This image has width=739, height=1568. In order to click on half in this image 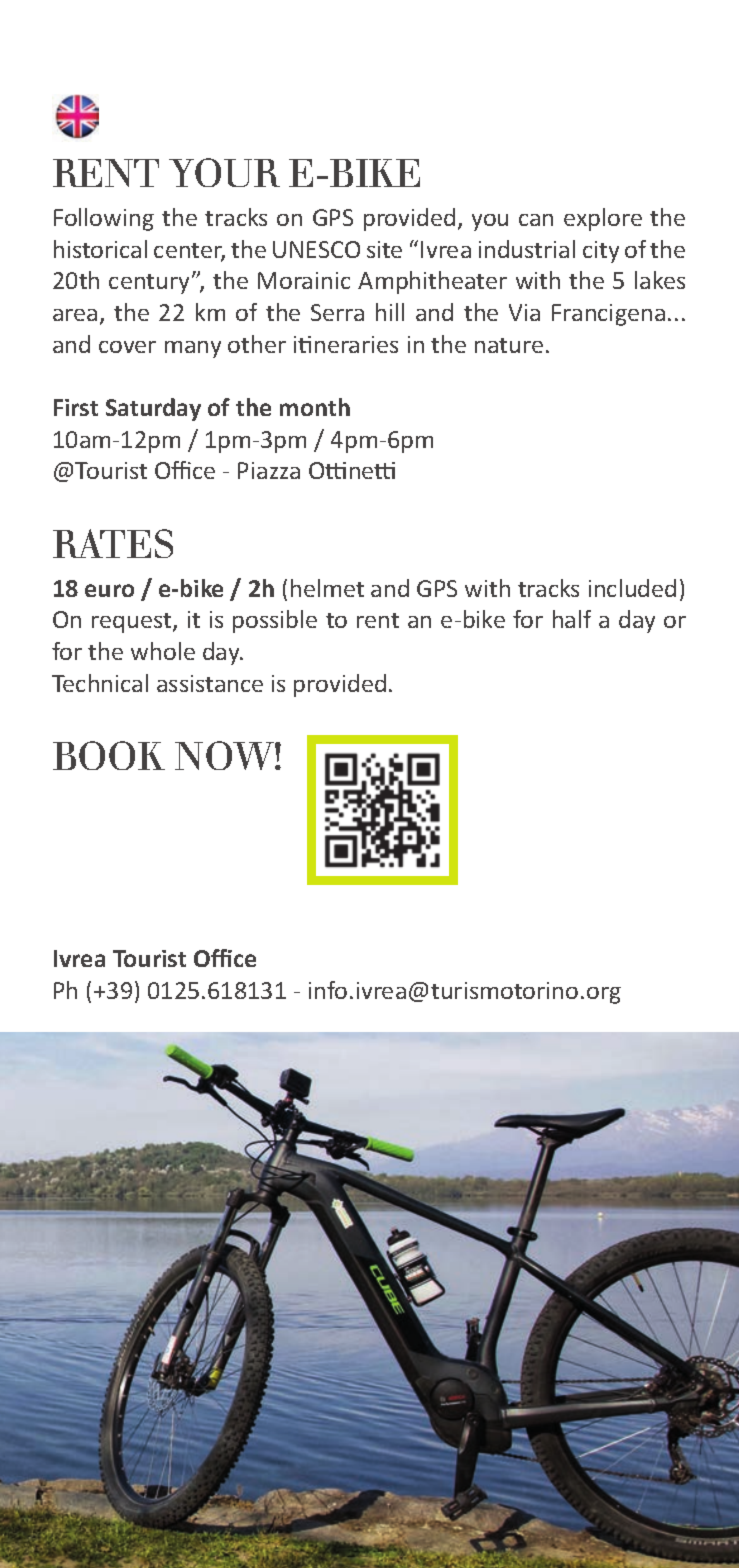, I will do `click(572, 619)`.
